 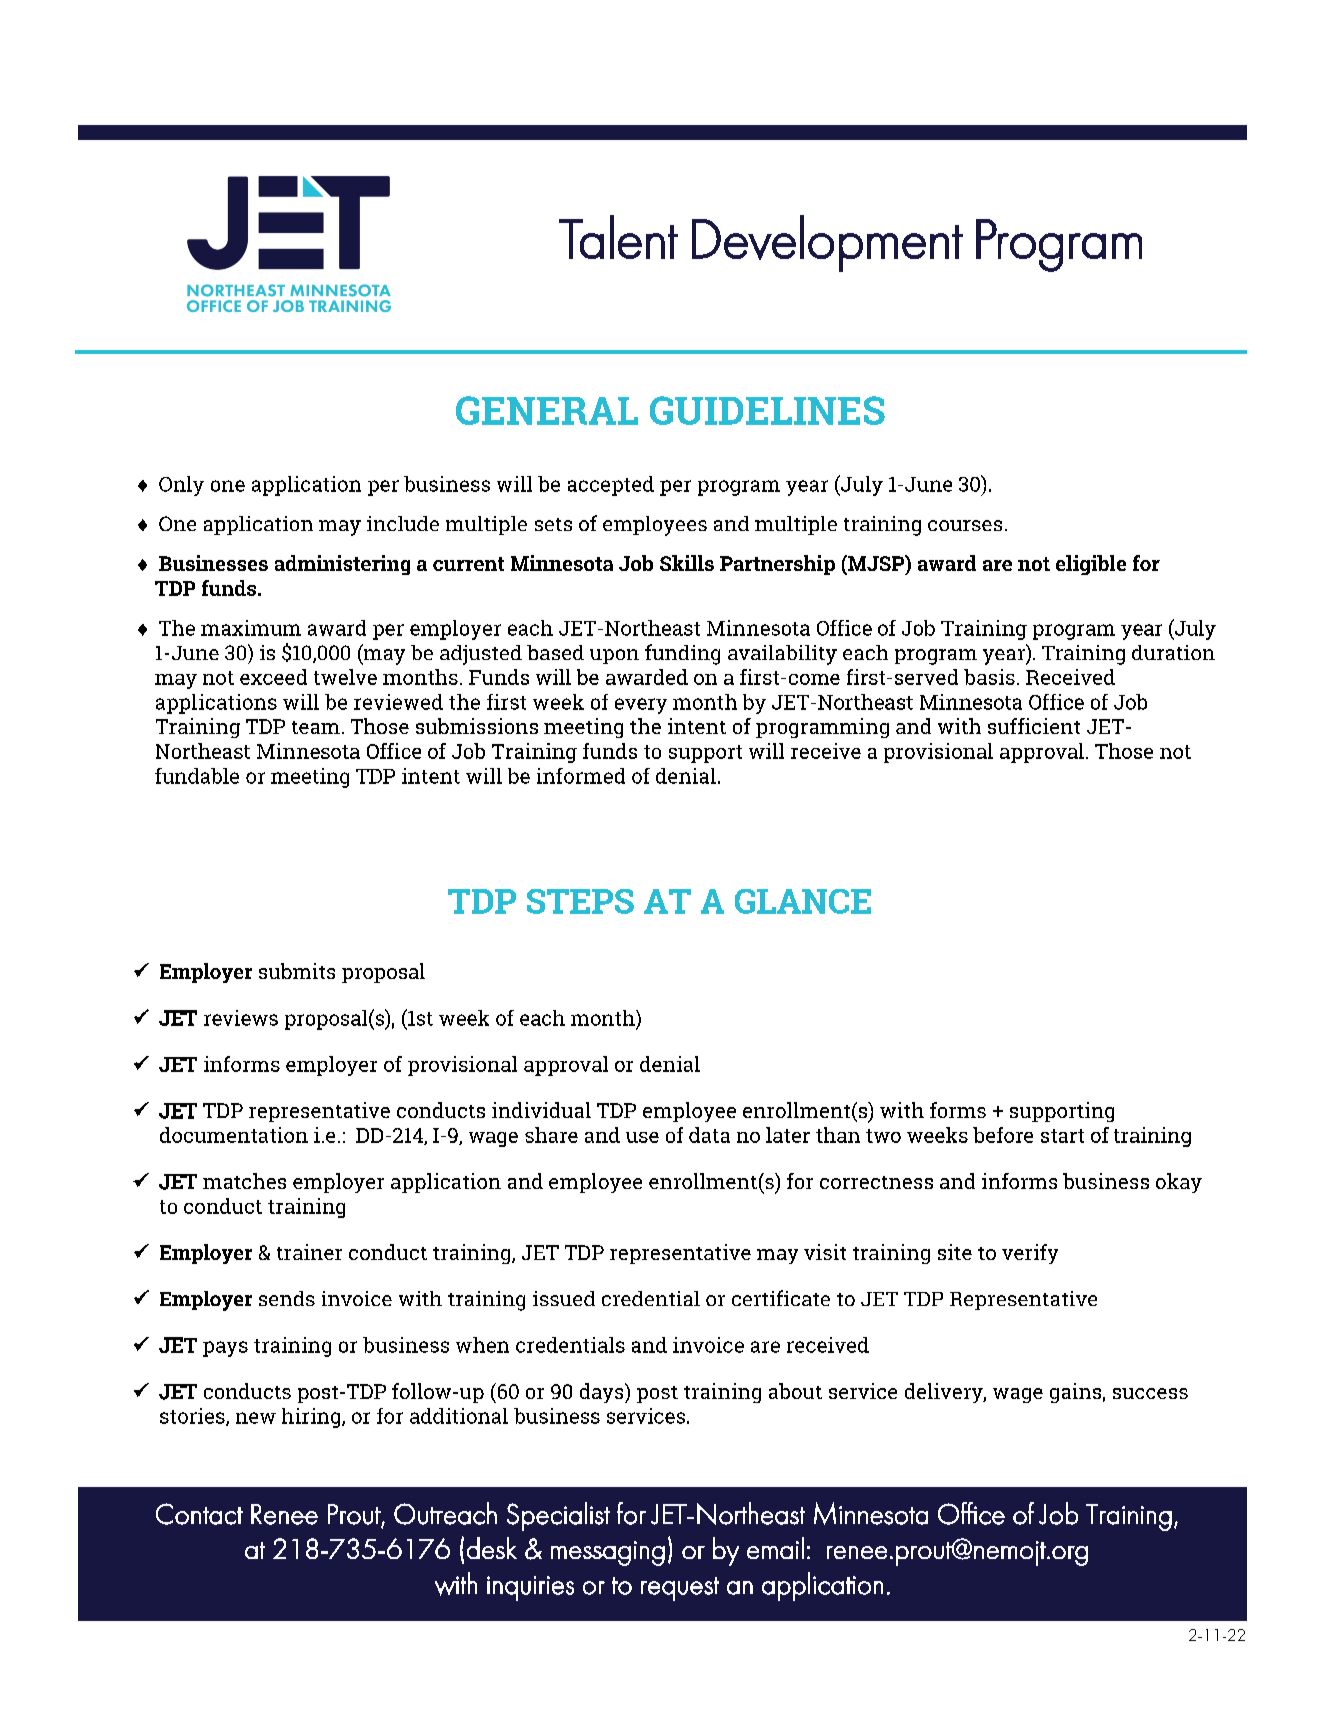 What do you see at coordinates (827, 243) in the image?
I see `Development` at bounding box center [827, 243].
